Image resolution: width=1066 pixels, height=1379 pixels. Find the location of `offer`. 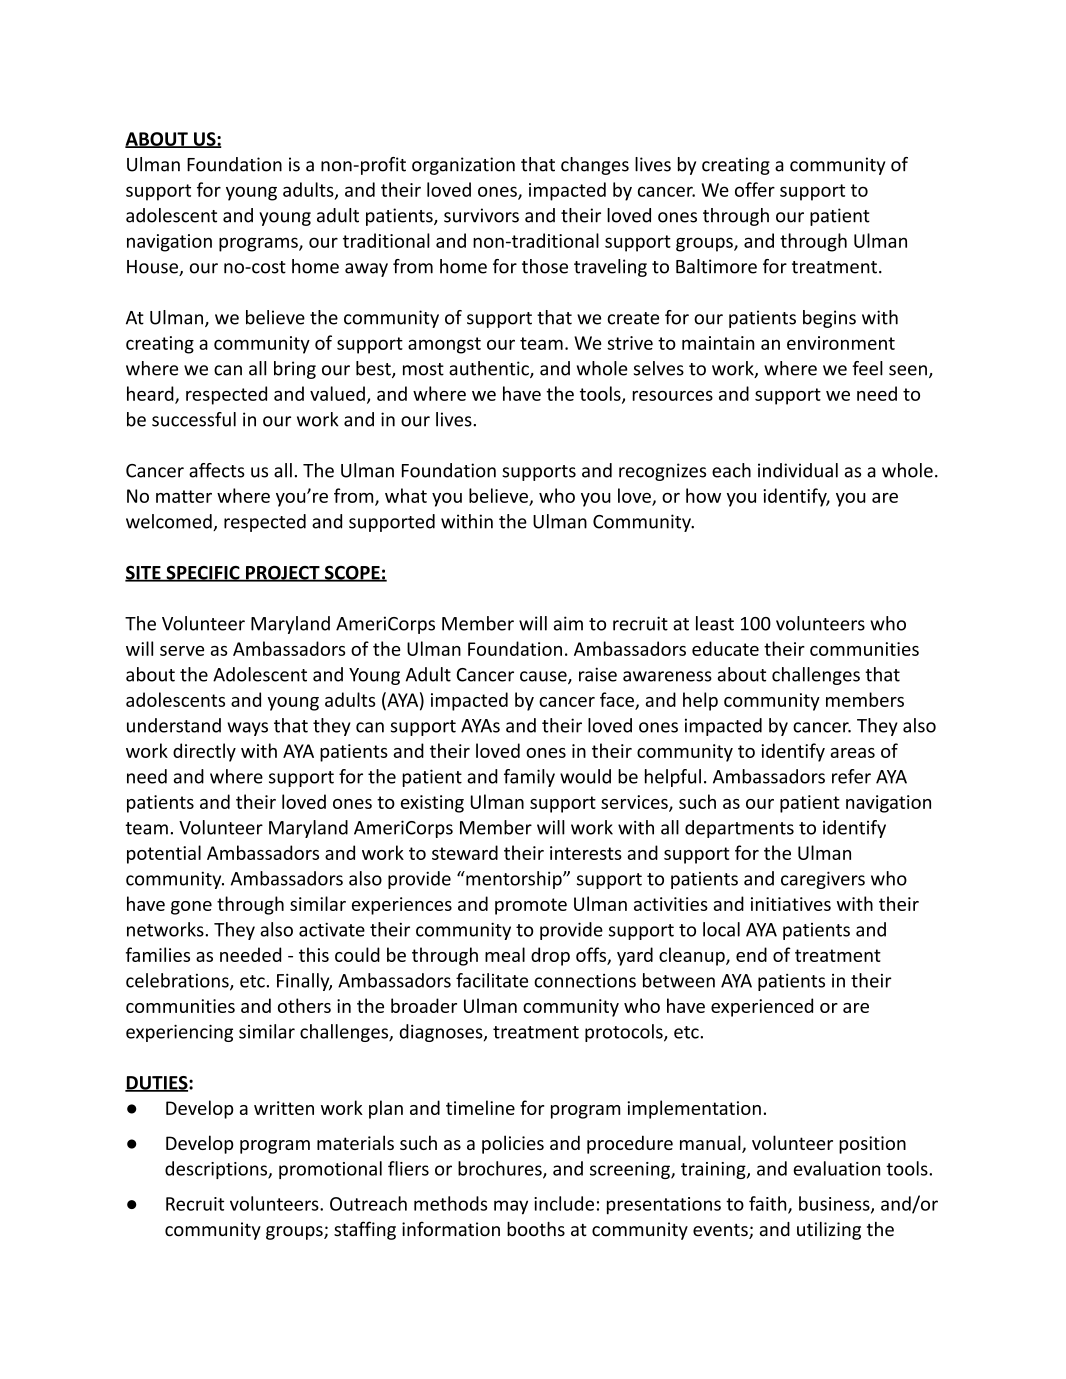

offer is located at coordinates (755, 189).
